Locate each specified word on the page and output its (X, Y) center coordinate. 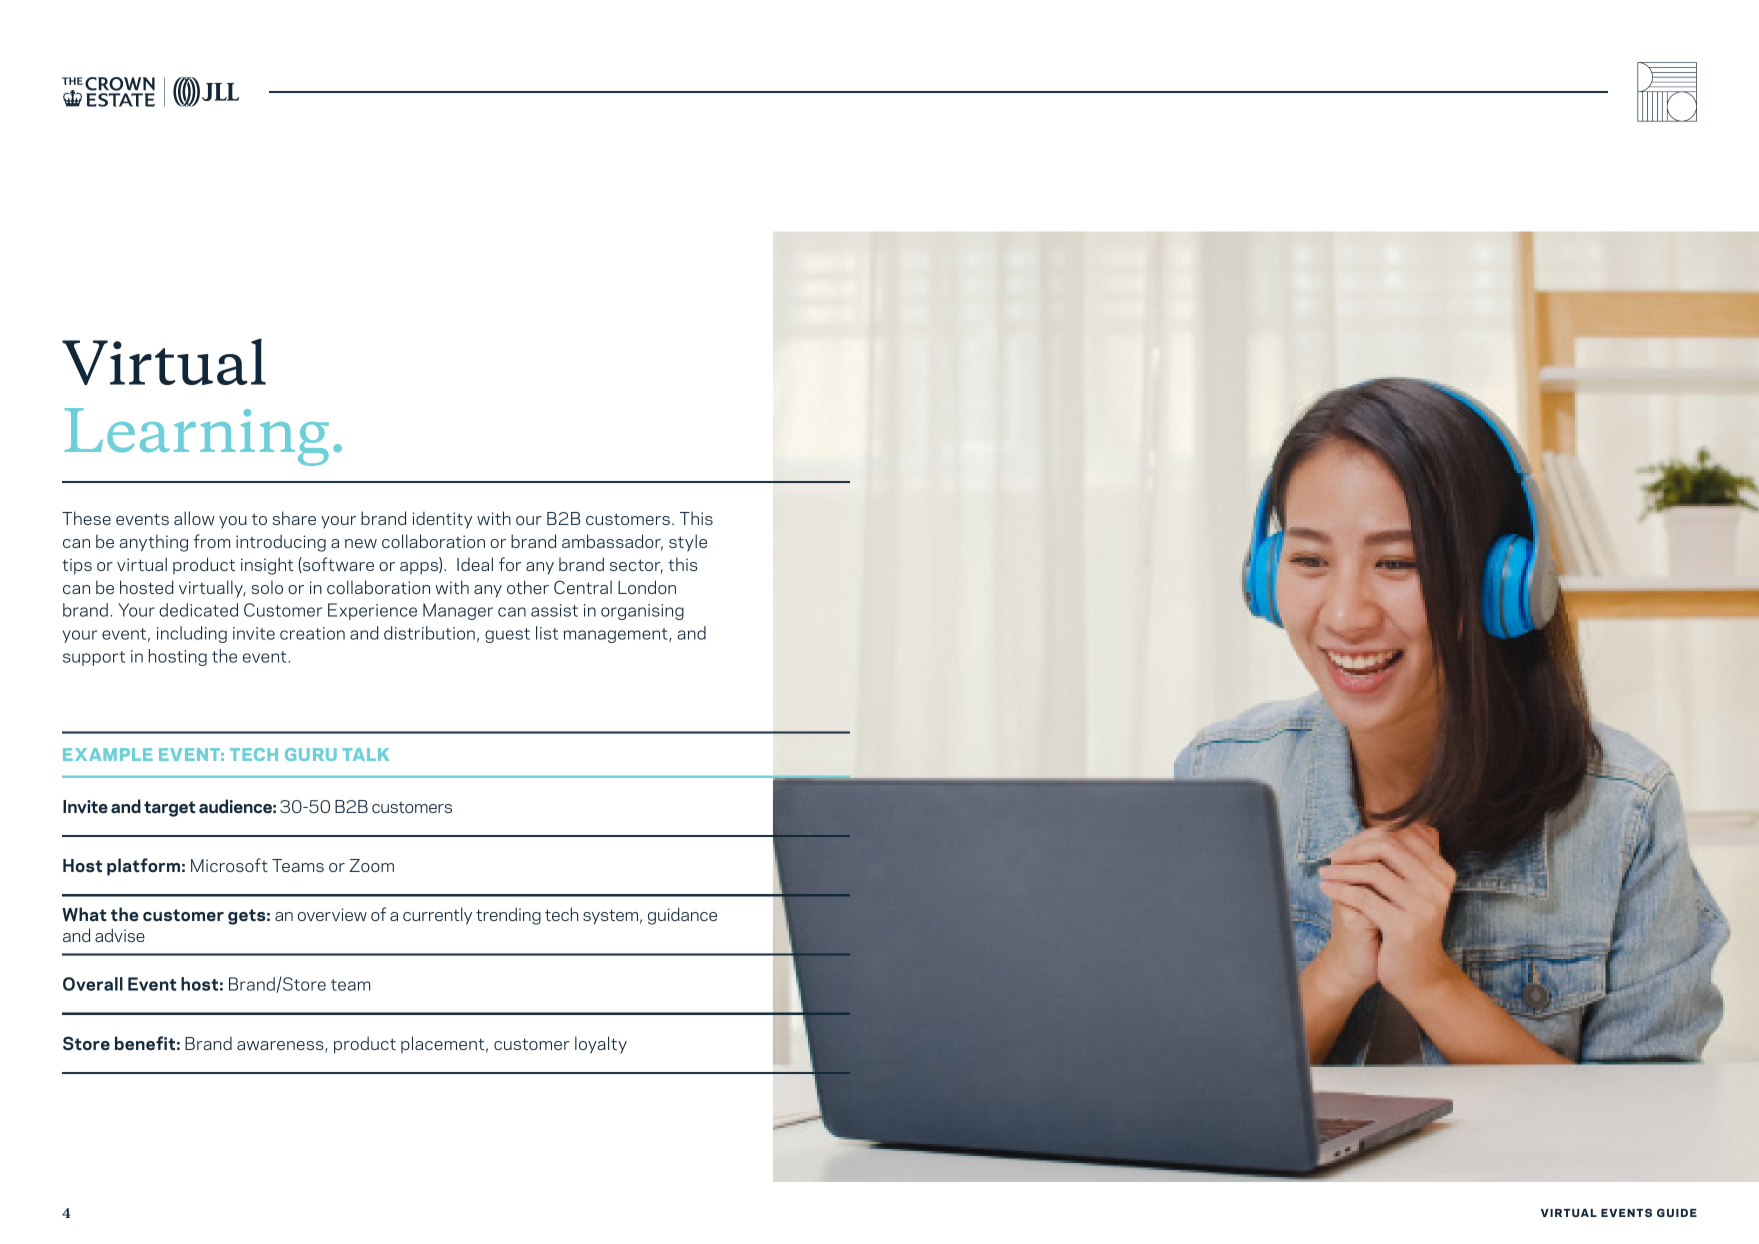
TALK (365, 754)
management (617, 635)
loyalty (601, 1045)
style (688, 543)
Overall (93, 984)
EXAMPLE (108, 754)
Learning (197, 437)
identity (442, 520)
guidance (682, 916)
